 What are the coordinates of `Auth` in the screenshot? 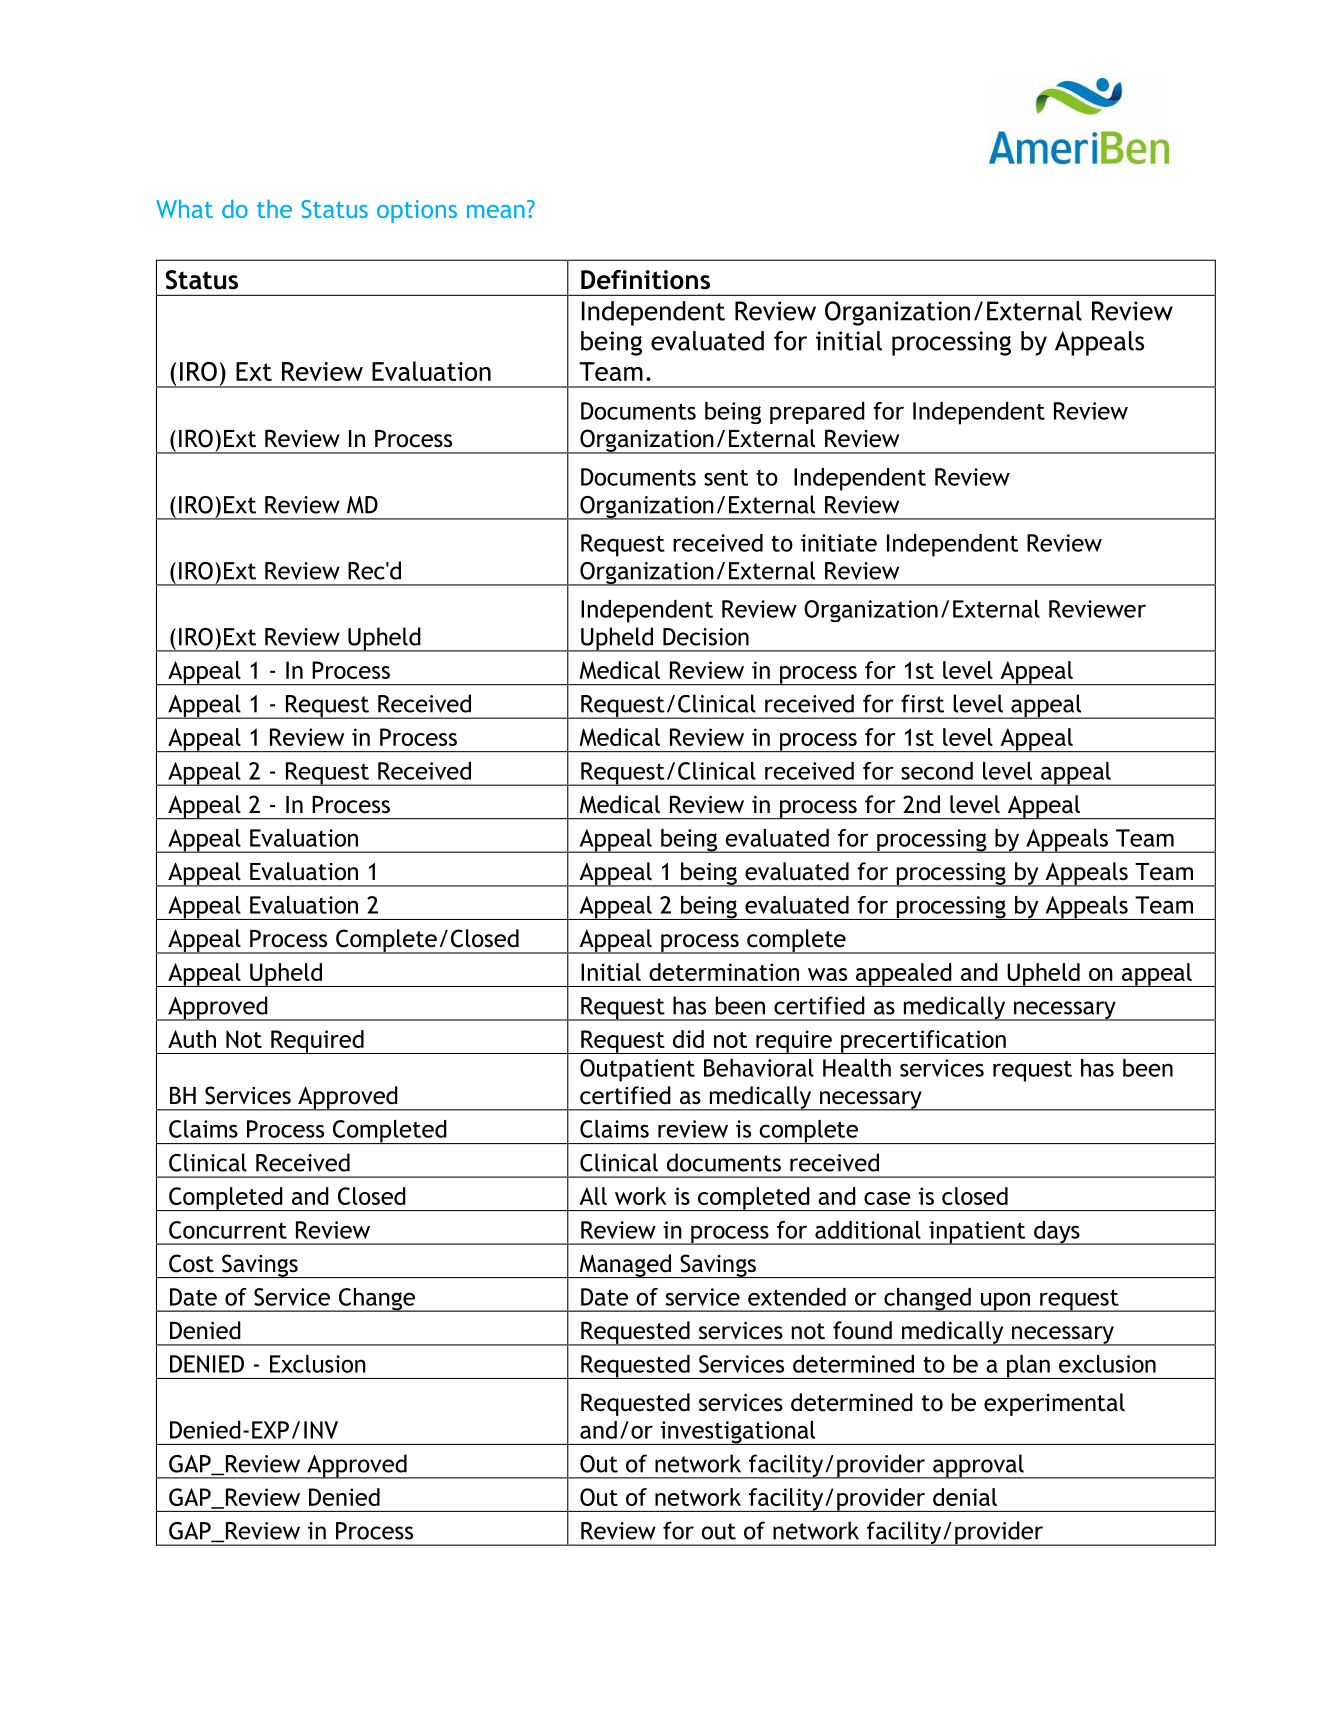 It's located at (192, 1039).
